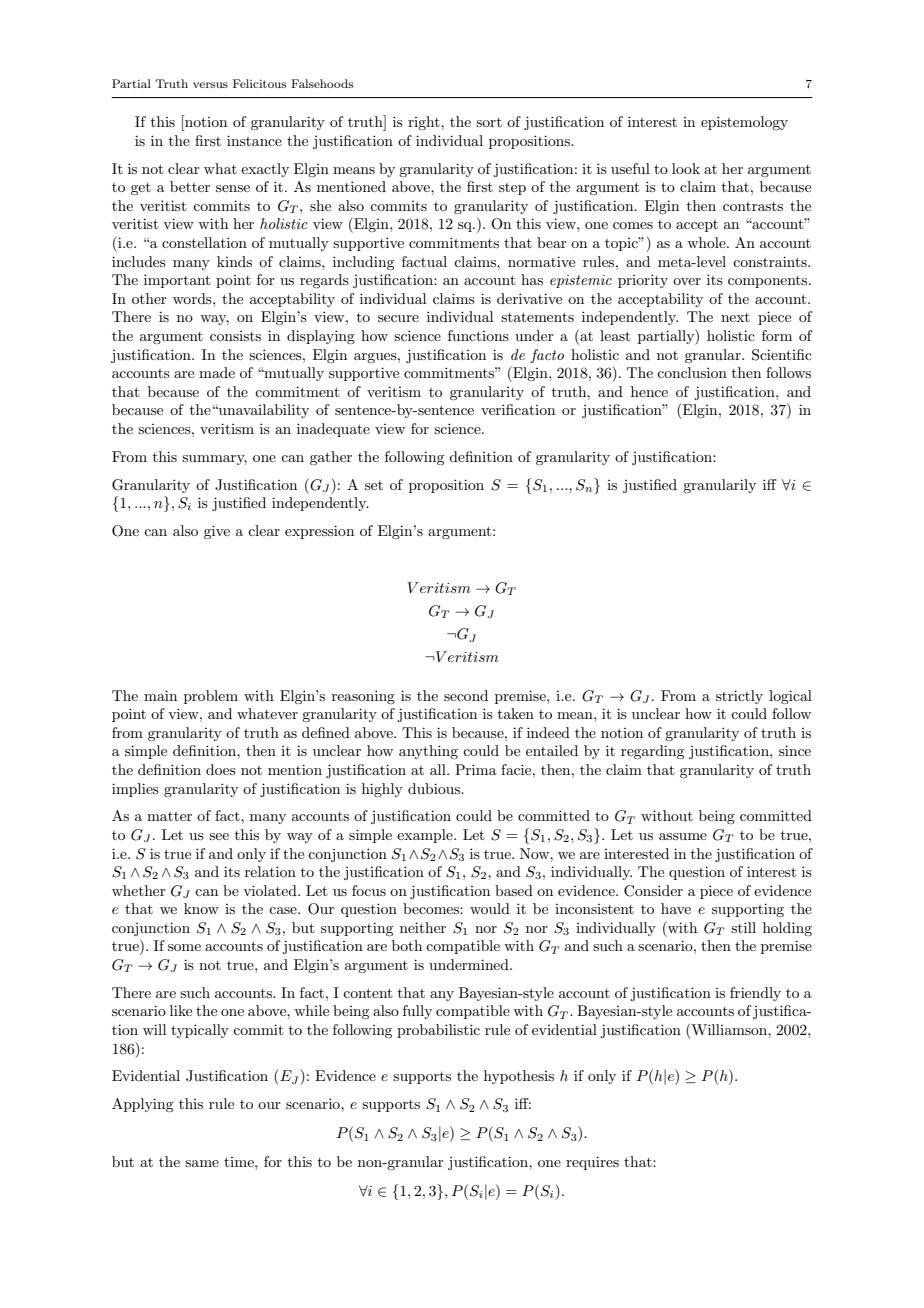 The width and height of the image is (924, 1308). I want to click on second, so click(466, 695).
